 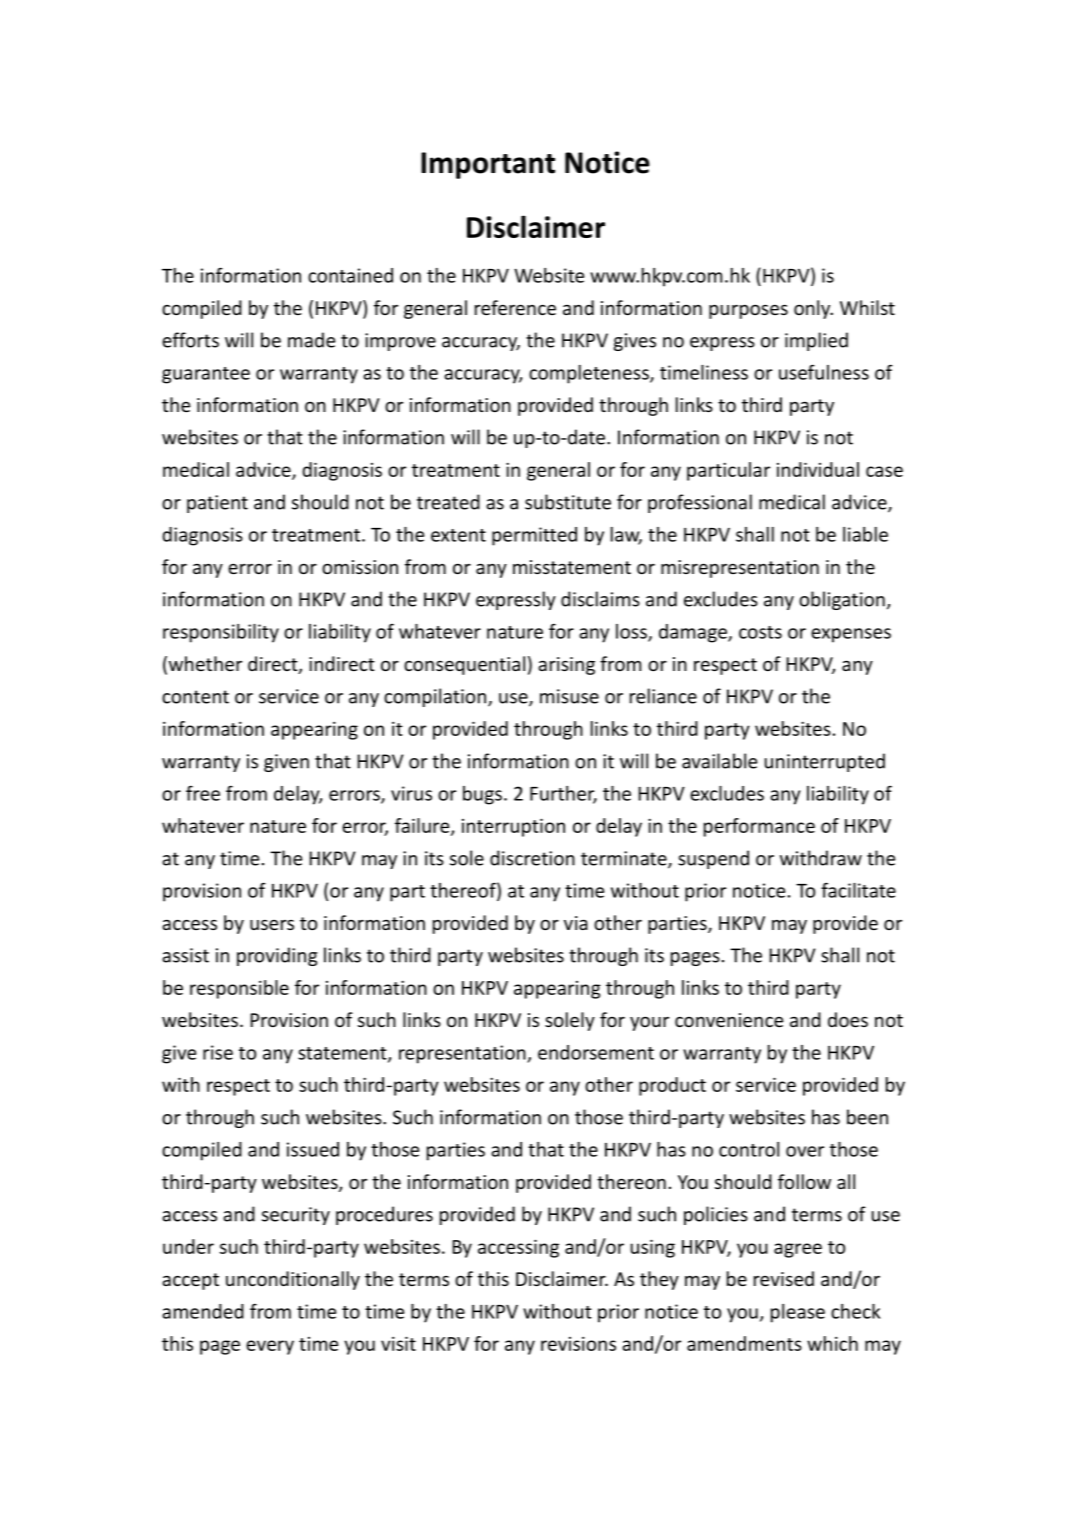 I want to click on facilitate, so click(x=858, y=890).
